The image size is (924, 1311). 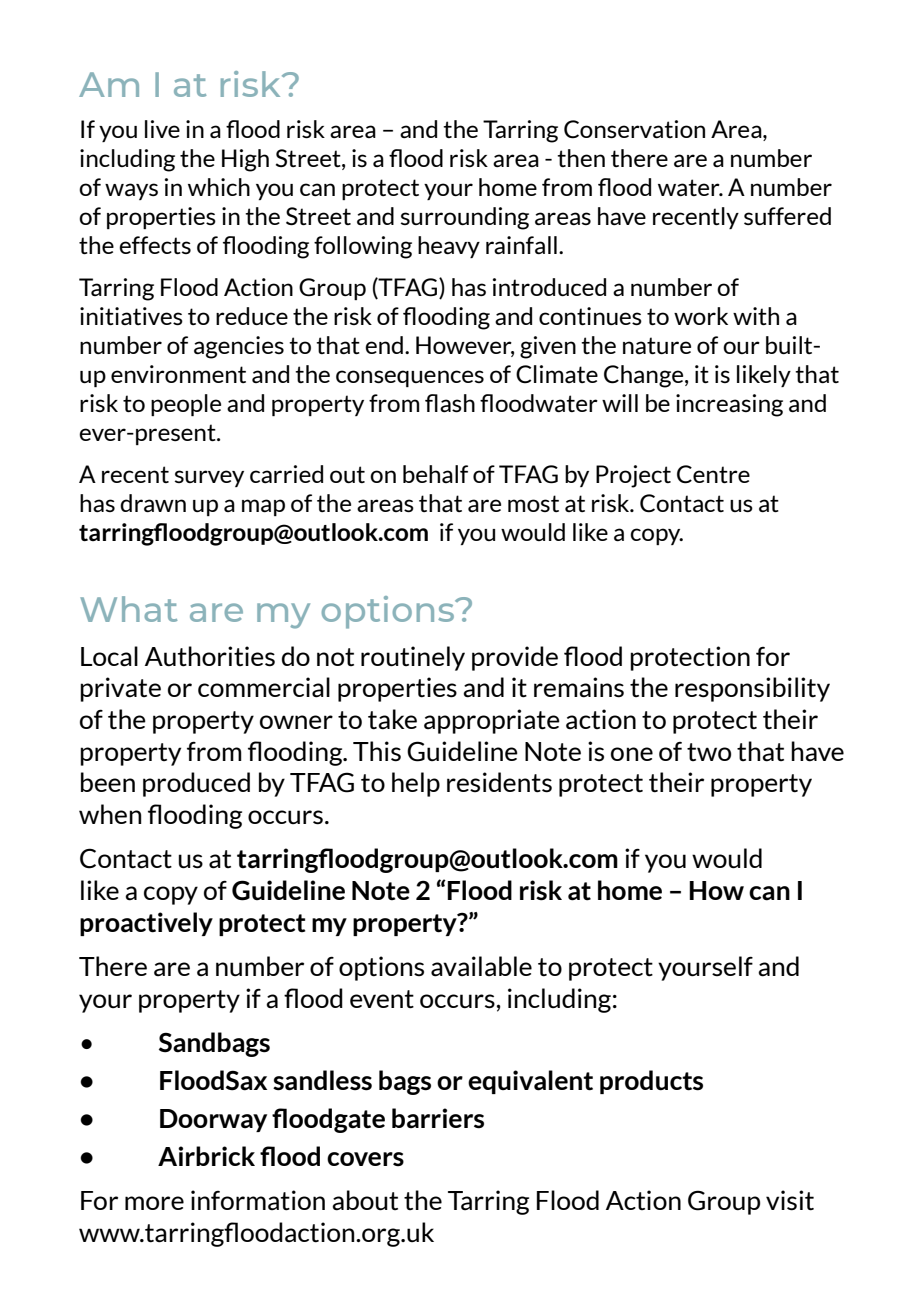 I want to click on available, so click(x=481, y=966).
